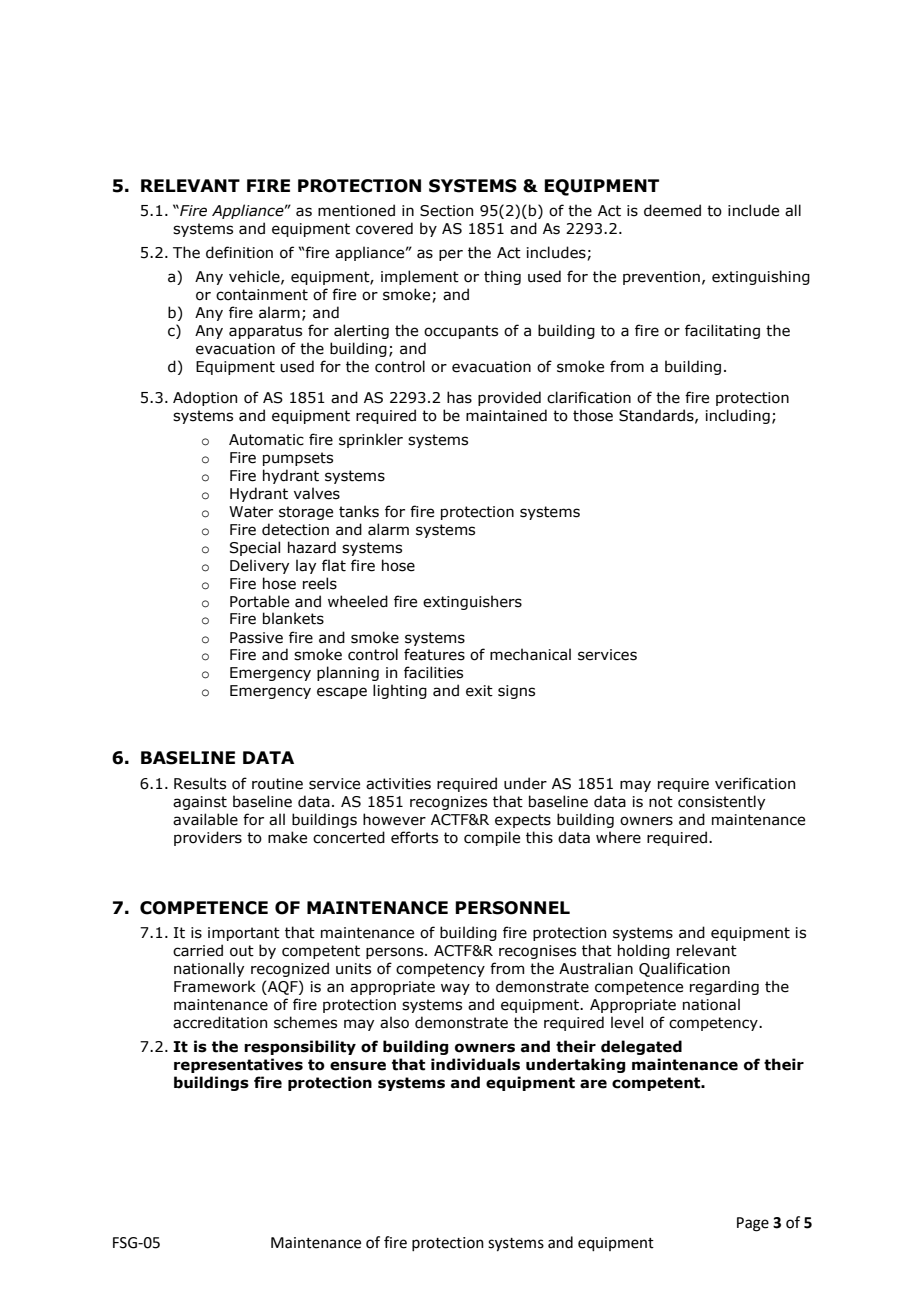 The image size is (924, 1308). Describe the element at coordinates (277, 784) in the screenshot. I see `routine` at that location.
